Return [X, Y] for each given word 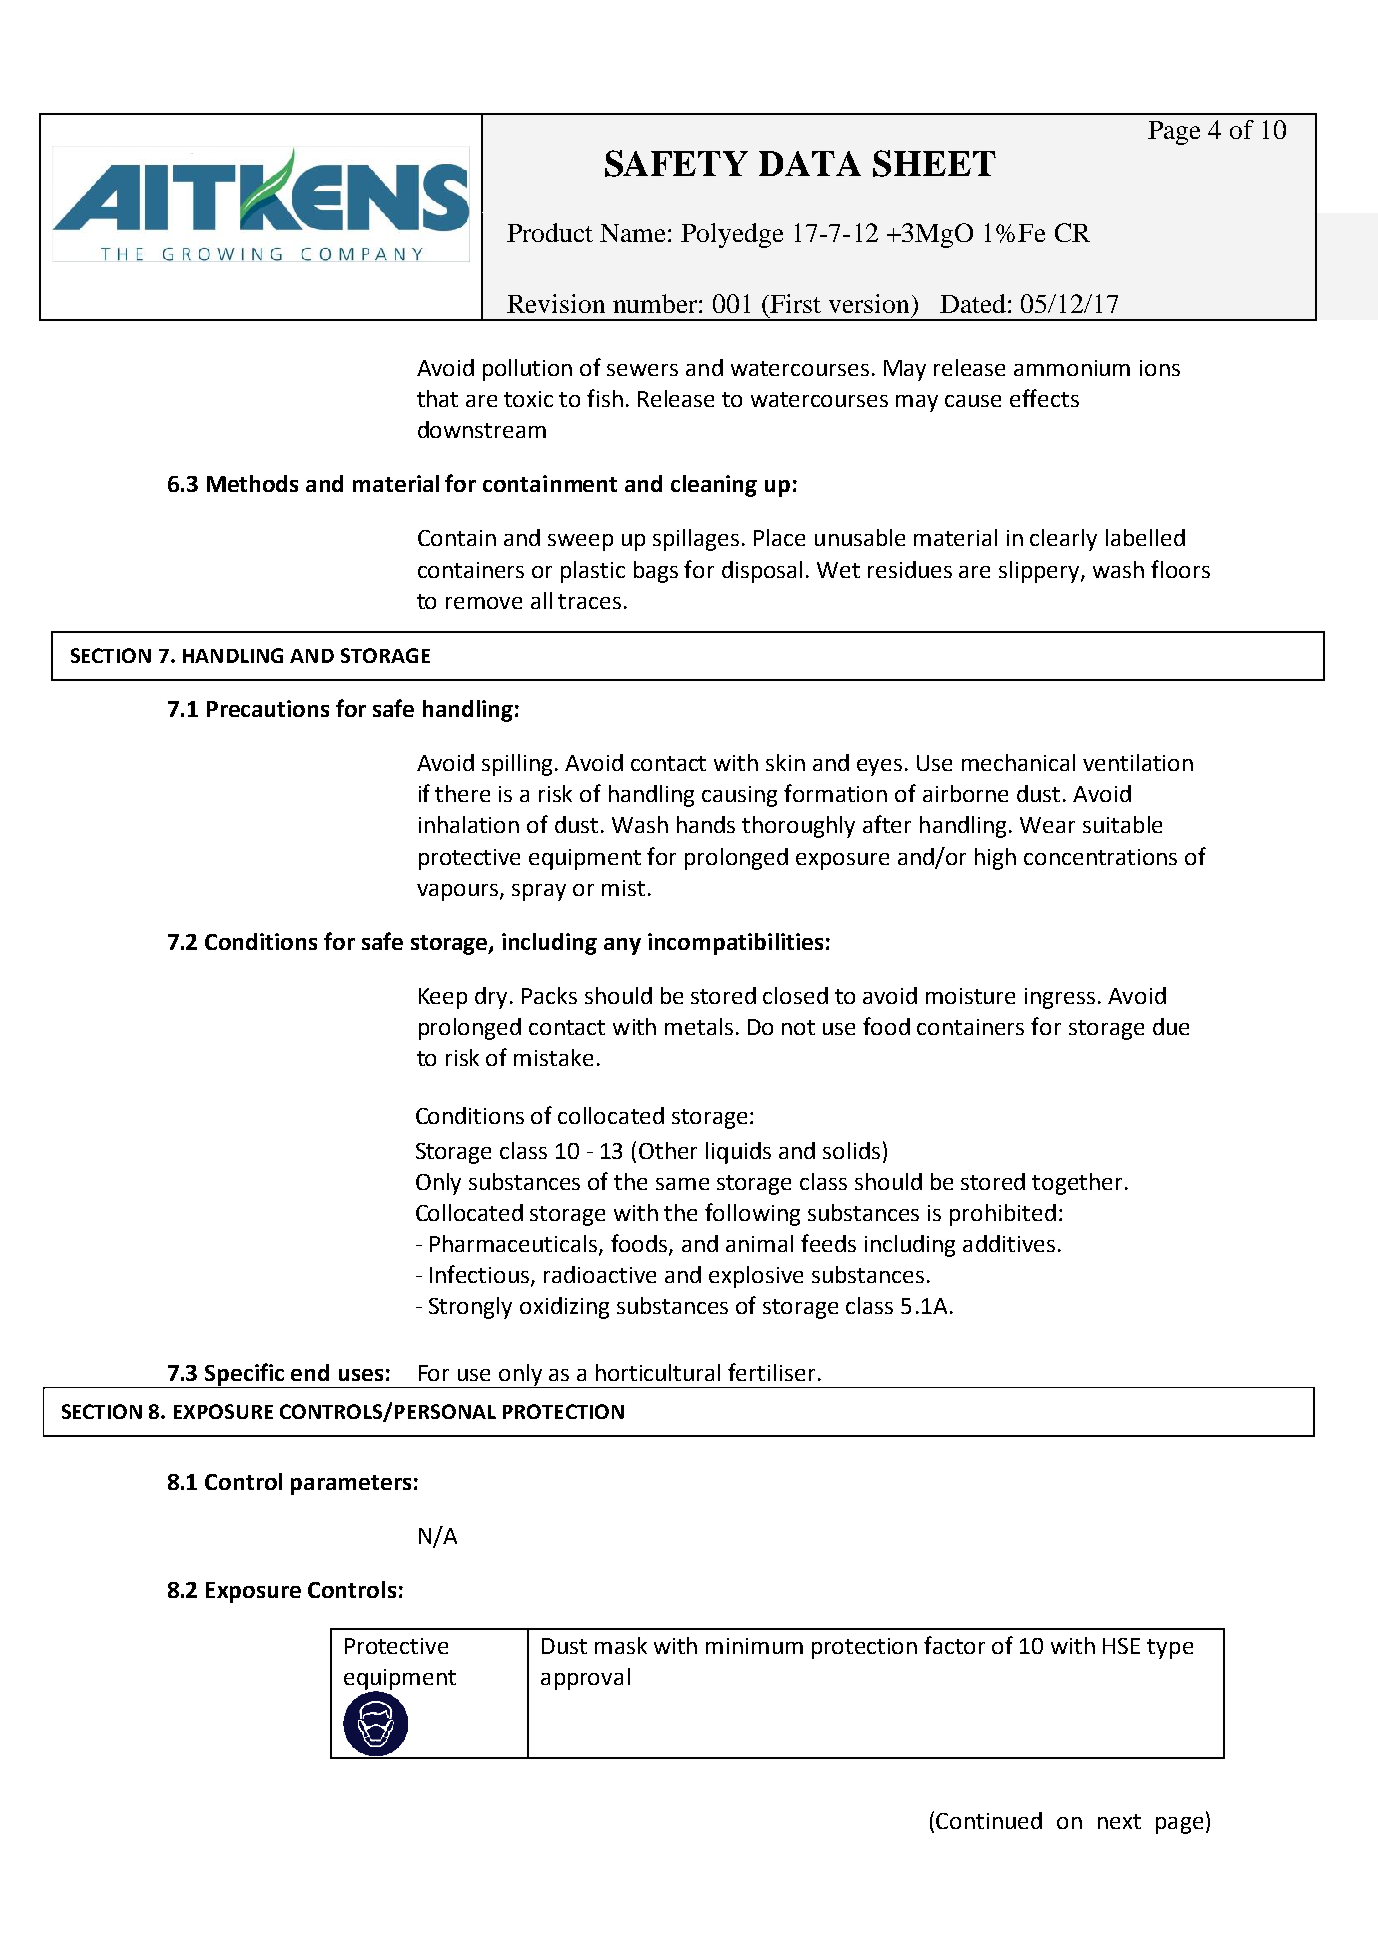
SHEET [934, 163]
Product [550, 232]
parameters [351, 1485]
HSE [1121, 1646]
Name [632, 233]
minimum [754, 1646]
